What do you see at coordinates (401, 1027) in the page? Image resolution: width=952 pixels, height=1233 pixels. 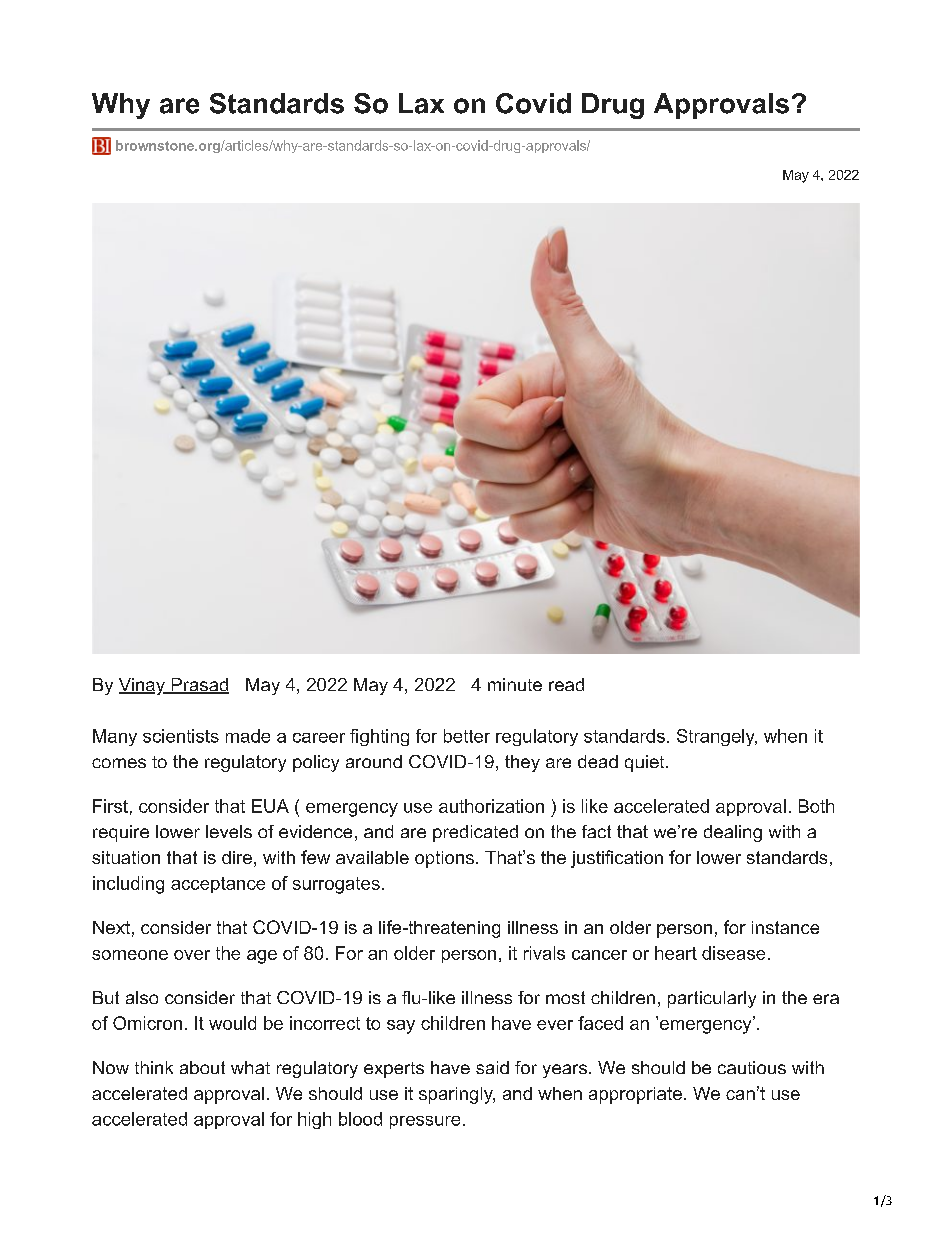 I see `say` at bounding box center [401, 1027].
